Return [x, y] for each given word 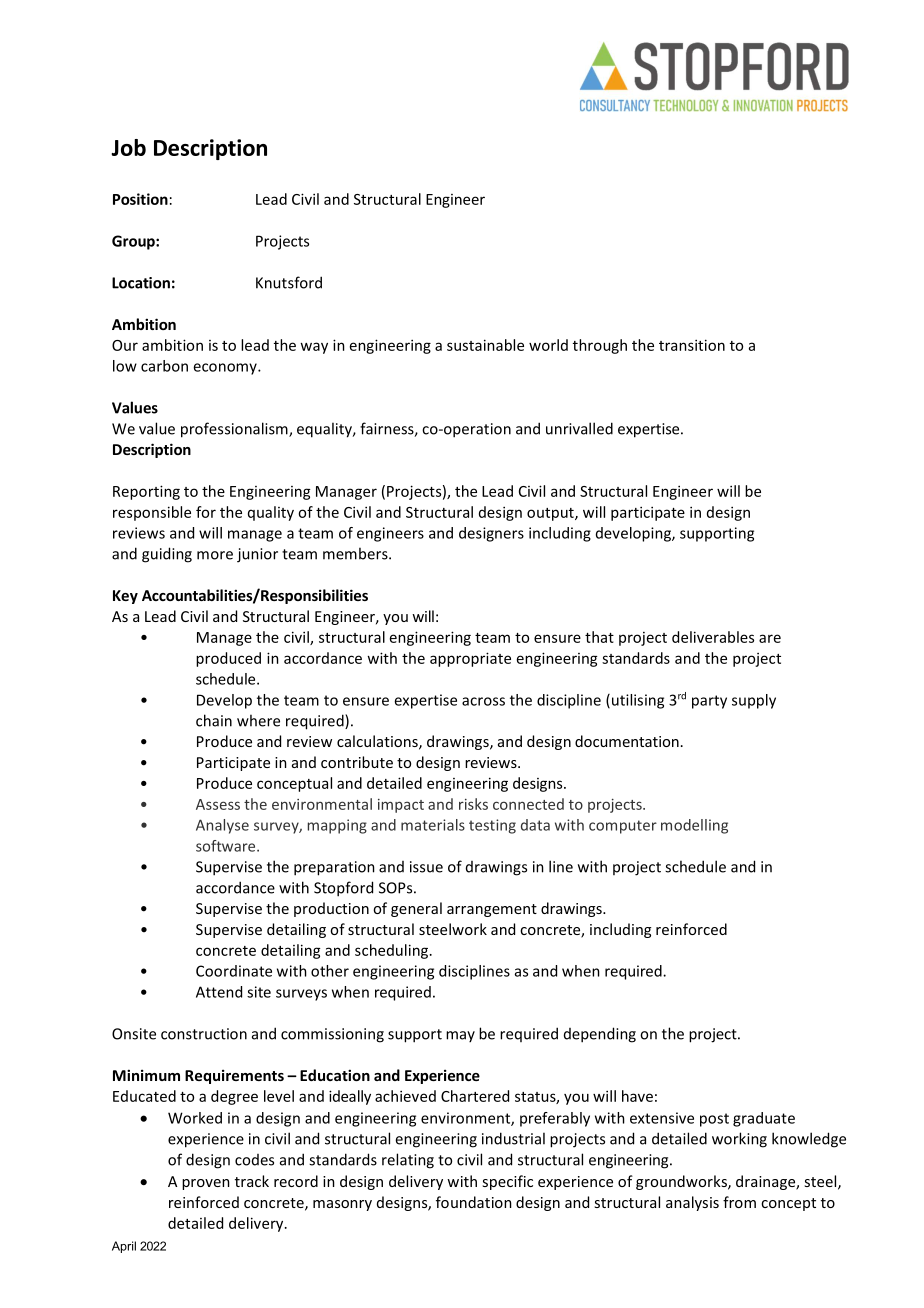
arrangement [492, 910]
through [600, 346]
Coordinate [234, 971]
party [709, 702]
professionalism [235, 430]
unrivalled [579, 428]
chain [214, 720]
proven [206, 1184]
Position [140, 199]
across [483, 701]
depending [600, 1035]
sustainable [485, 345]
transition [692, 345]
